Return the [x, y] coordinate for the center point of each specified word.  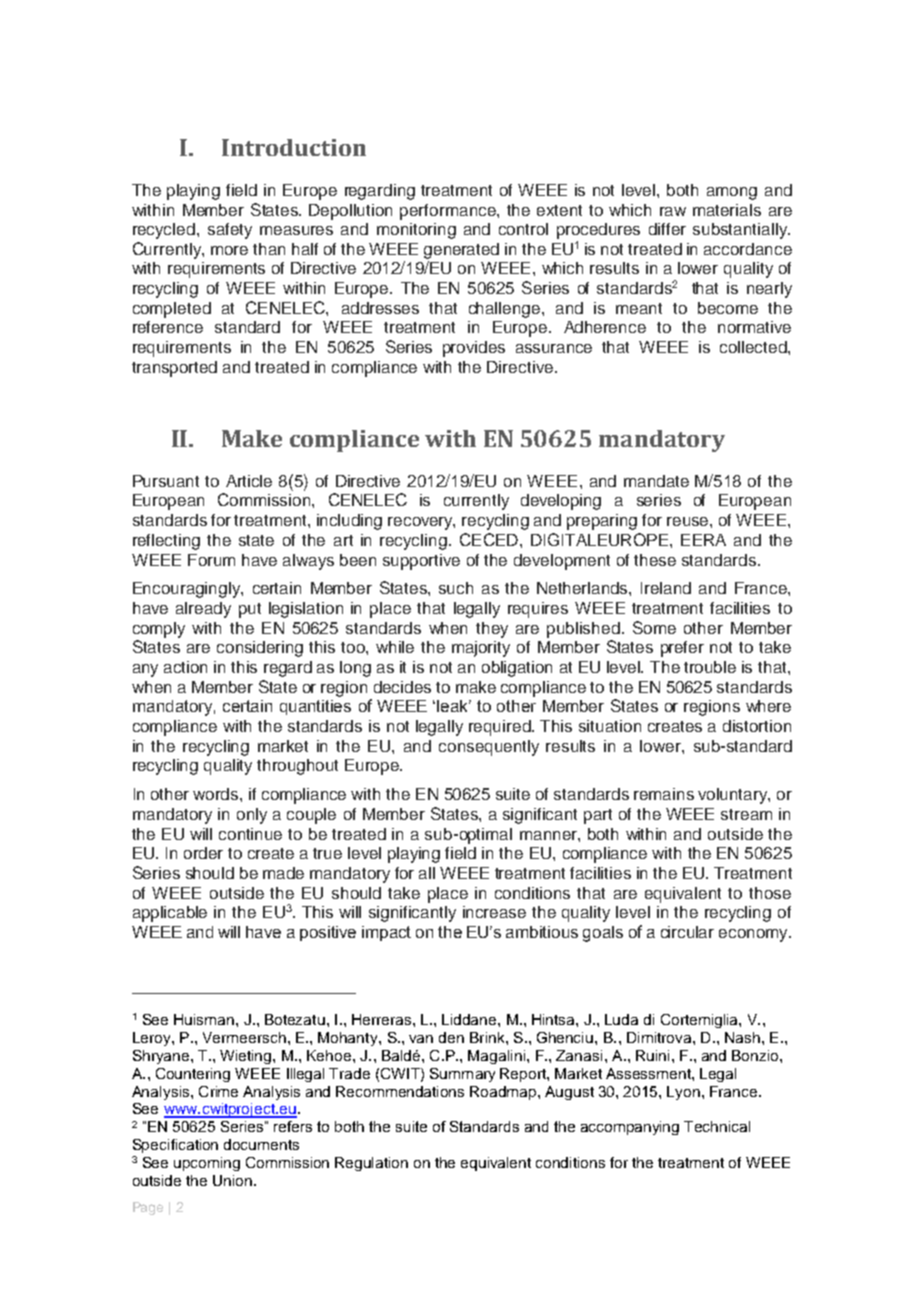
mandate [656, 481]
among [732, 193]
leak [454, 706]
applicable [170, 914]
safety [230, 231]
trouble [710, 667]
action [185, 667]
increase [494, 912]
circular [687, 932]
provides [474, 349]
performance [449, 212]
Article [249, 481]
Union [232, 1180]
